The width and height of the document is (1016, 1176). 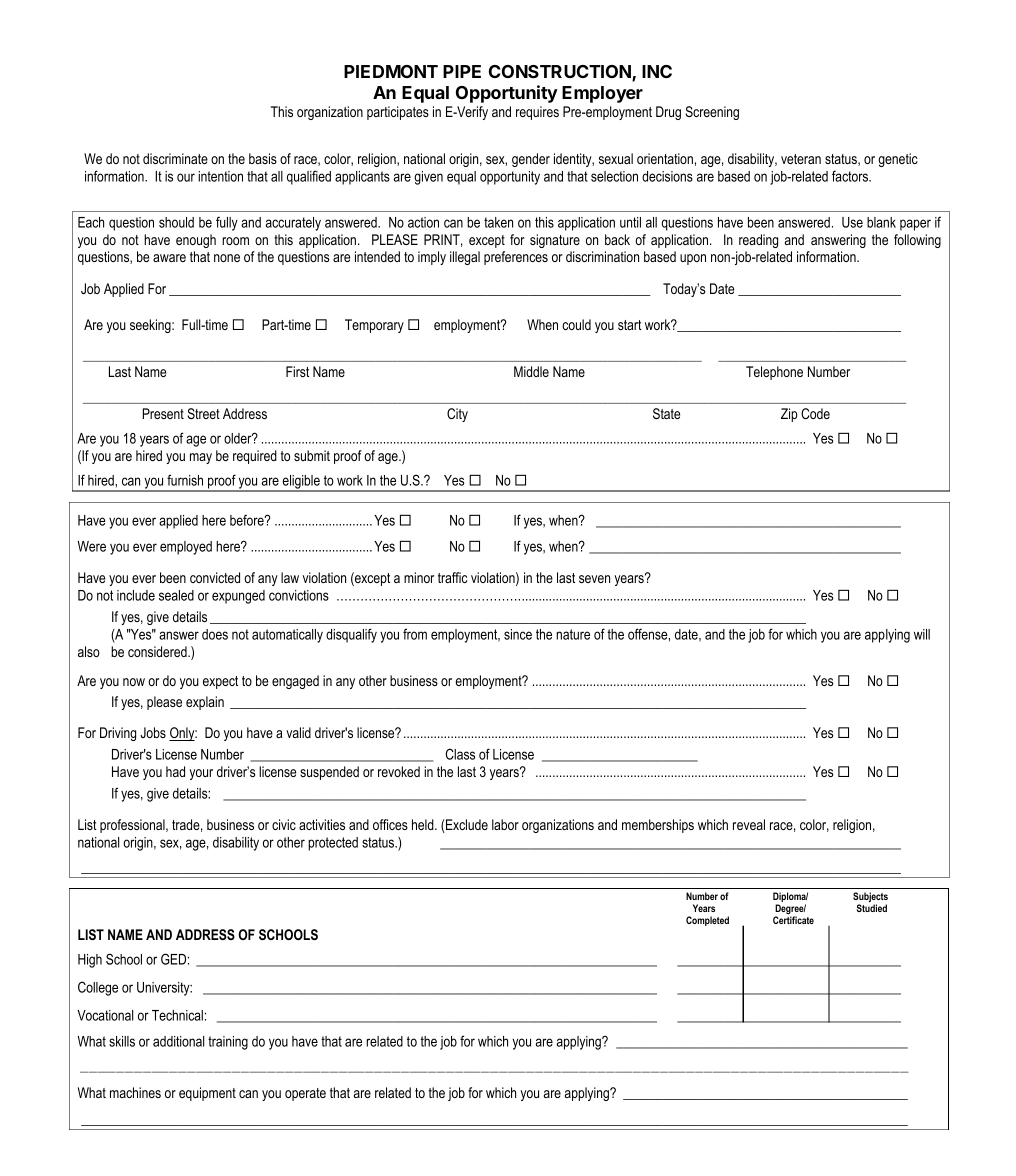 What do you see at coordinates (203, 413) in the document?
I see `Street` at bounding box center [203, 413].
